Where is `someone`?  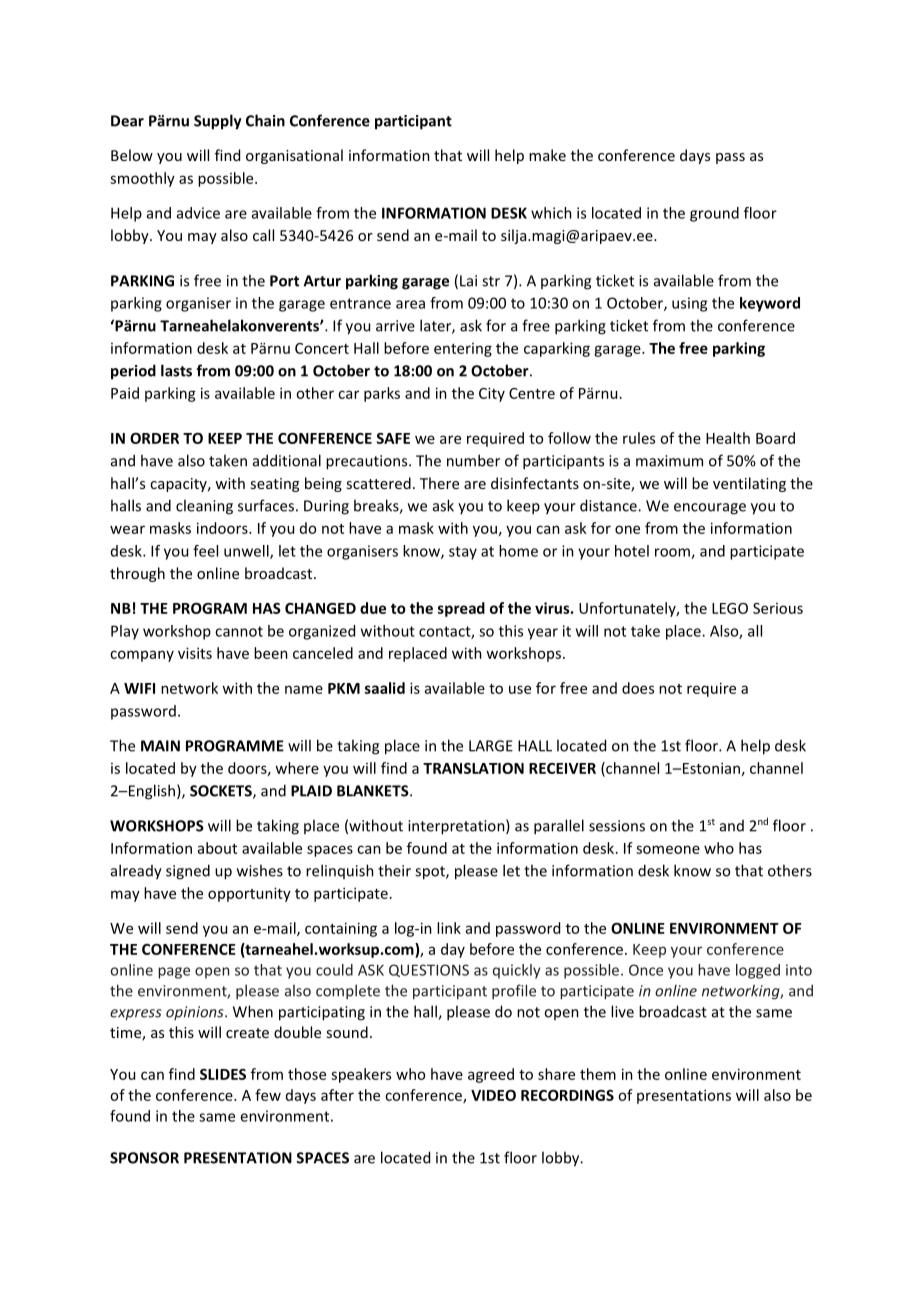
someone is located at coordinates (668, 849).
